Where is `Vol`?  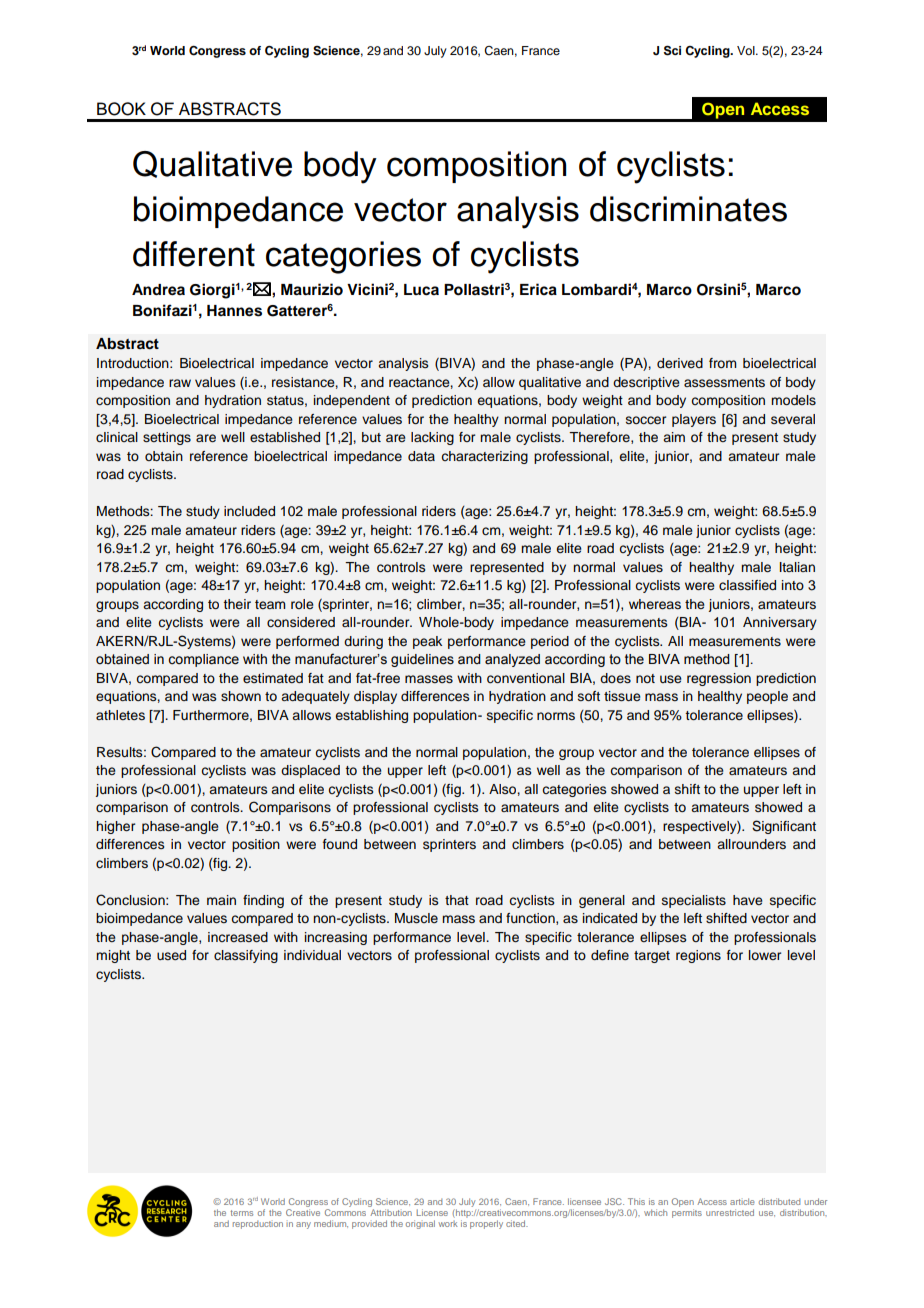 Vol is located at coordinates (747, 50).
